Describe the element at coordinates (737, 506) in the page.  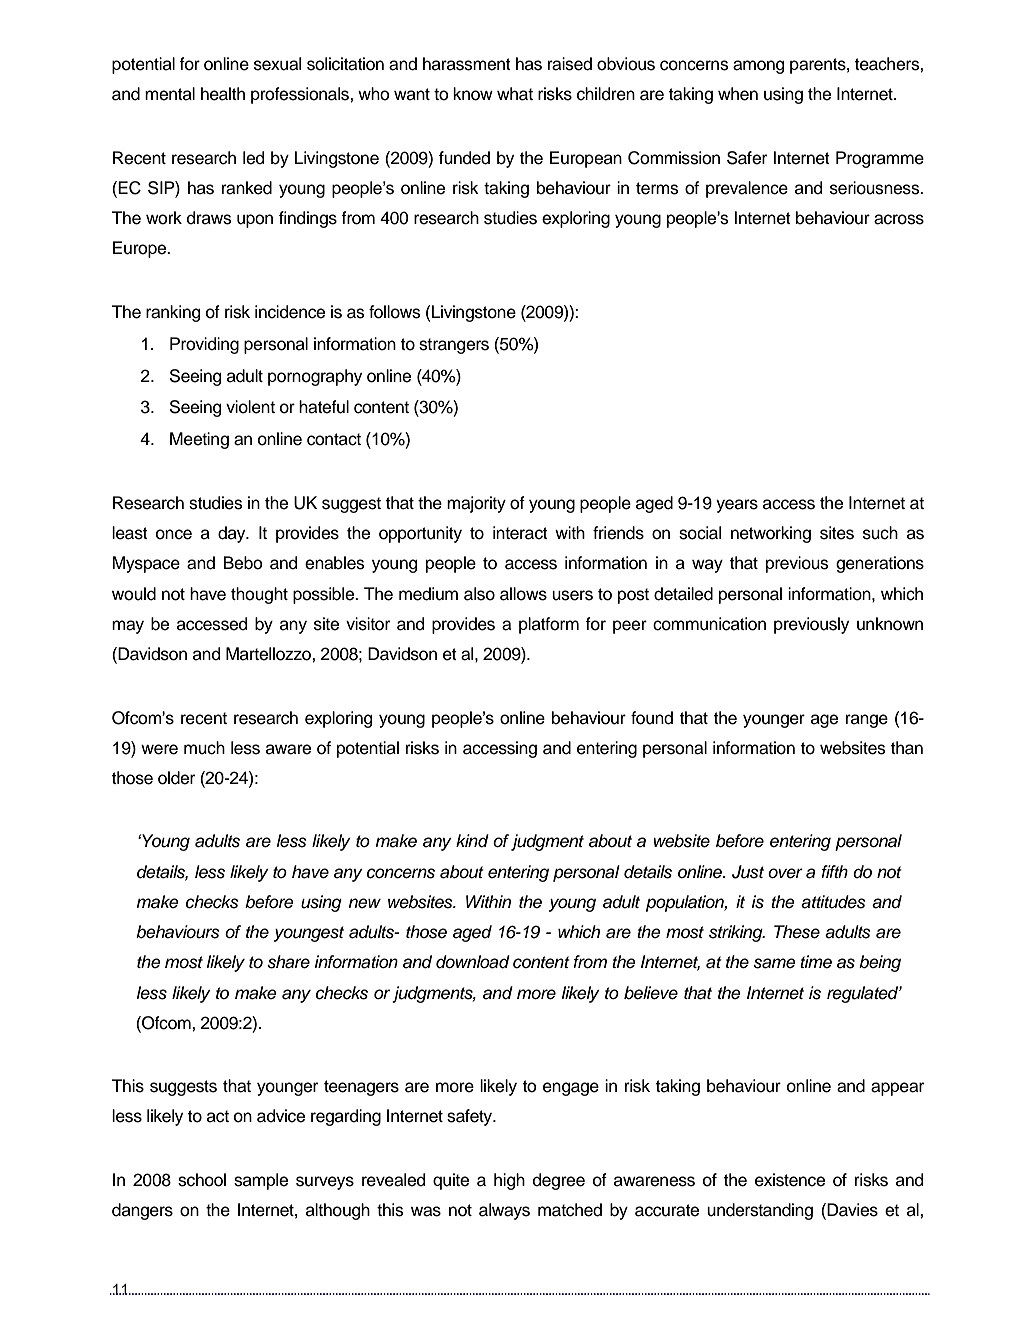
I see `years` at that location.
